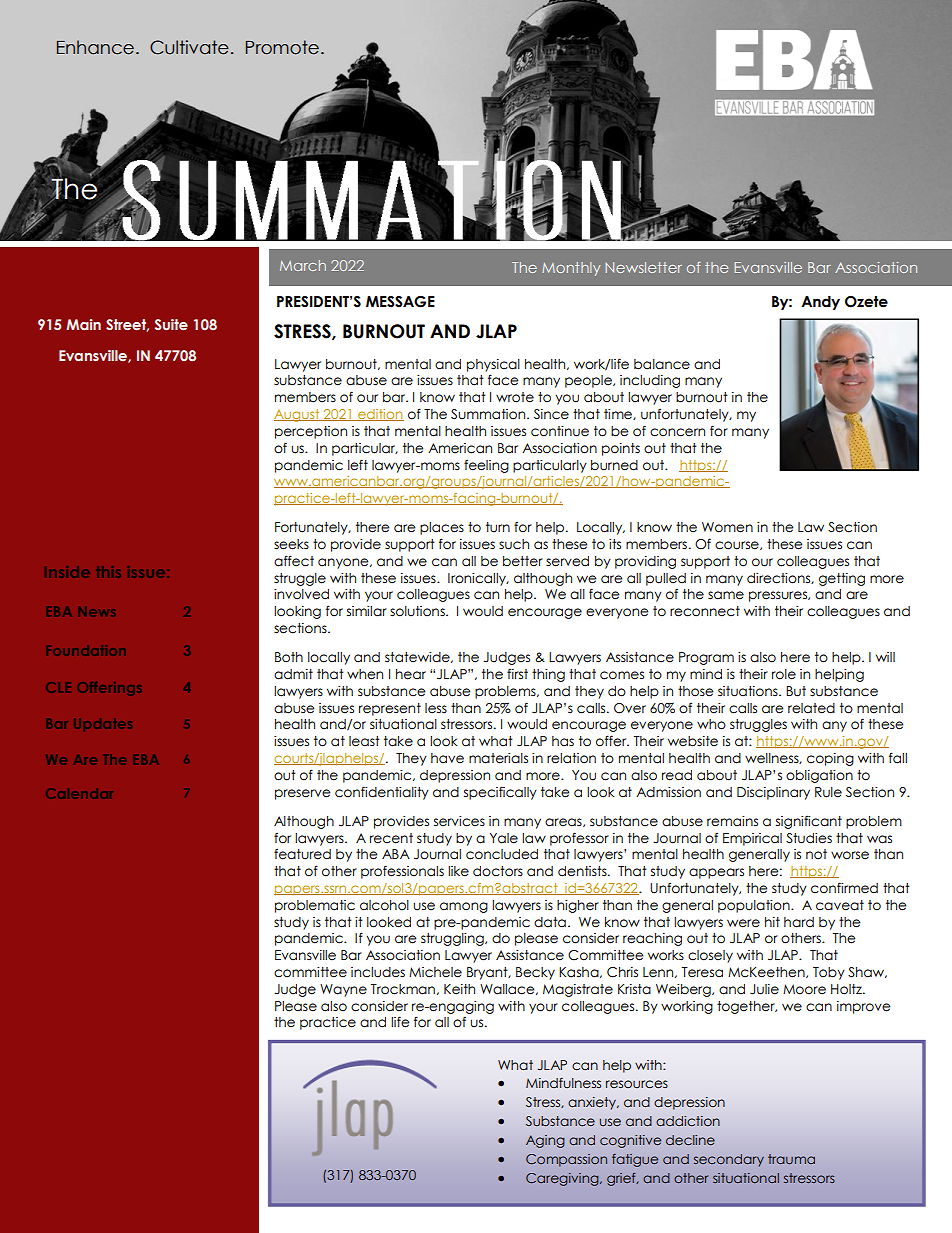 This screenshot has width=952, height=1233. Describe the element at coordinates (343, 990) in the screenshot. I see `Wayne` at that location.
